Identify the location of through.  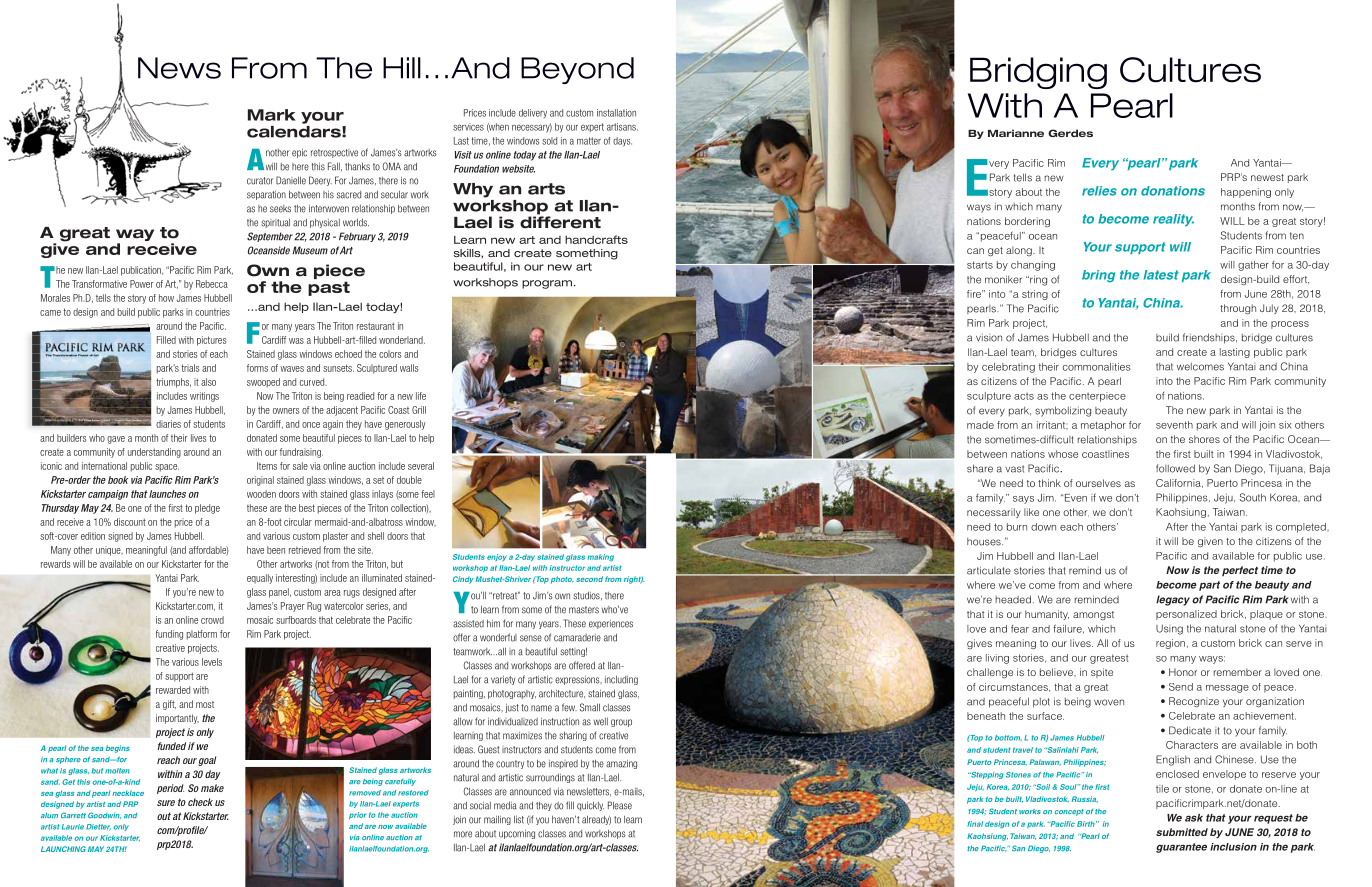
(1238, 309).
